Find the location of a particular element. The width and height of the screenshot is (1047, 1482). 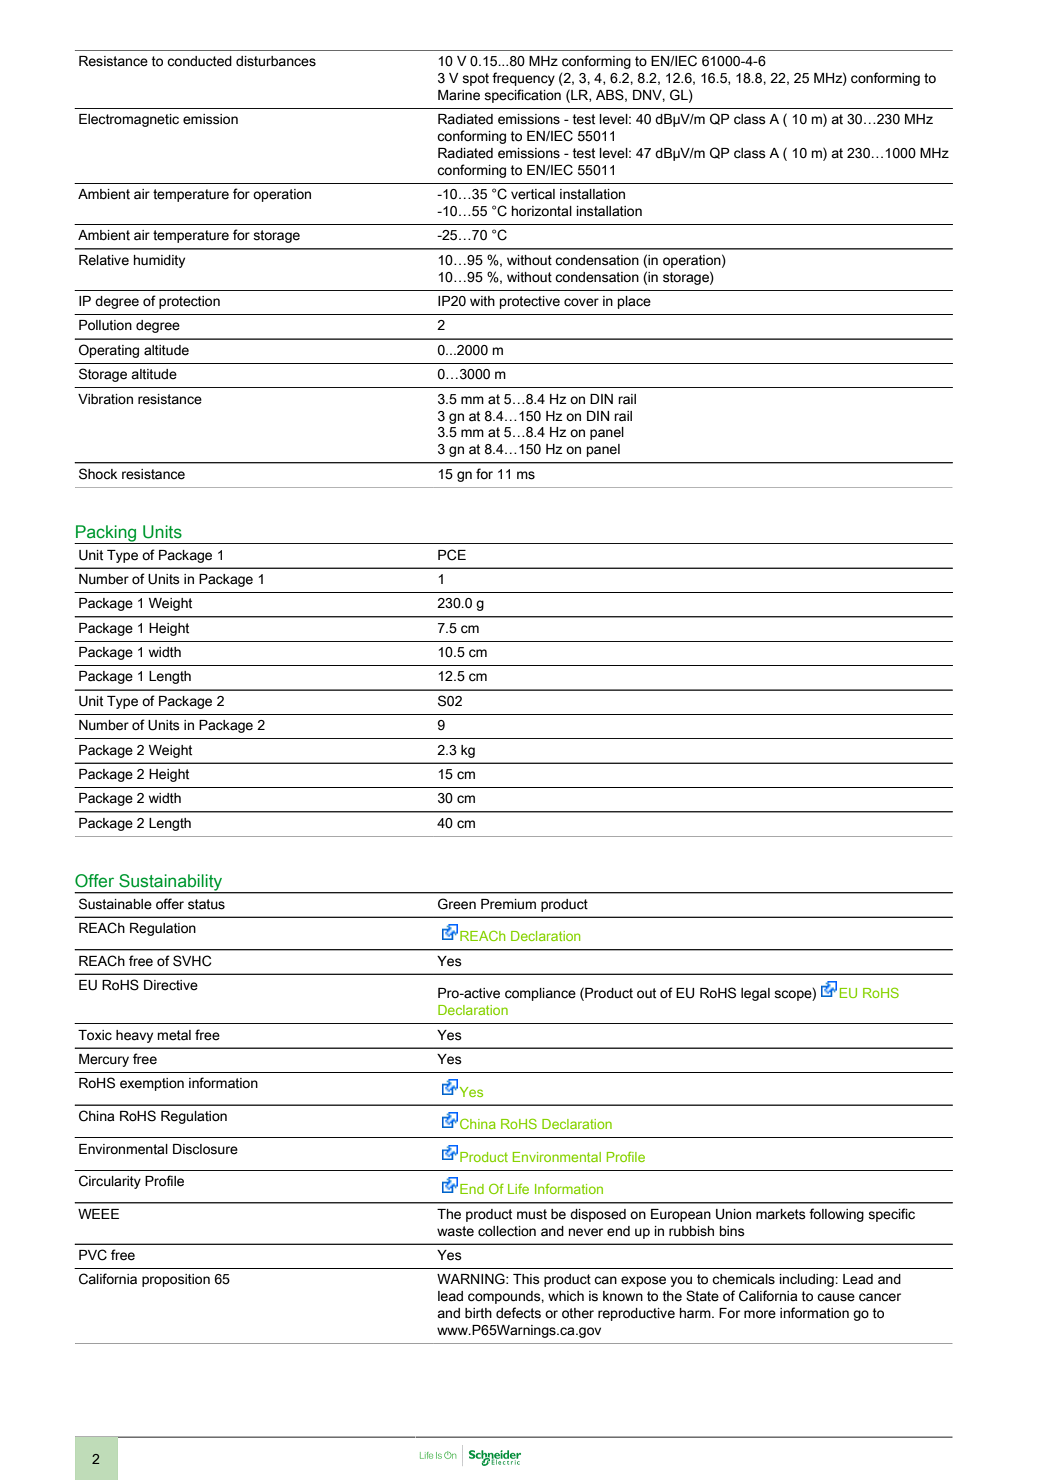

Packing is located at coordinates (106, 534).
